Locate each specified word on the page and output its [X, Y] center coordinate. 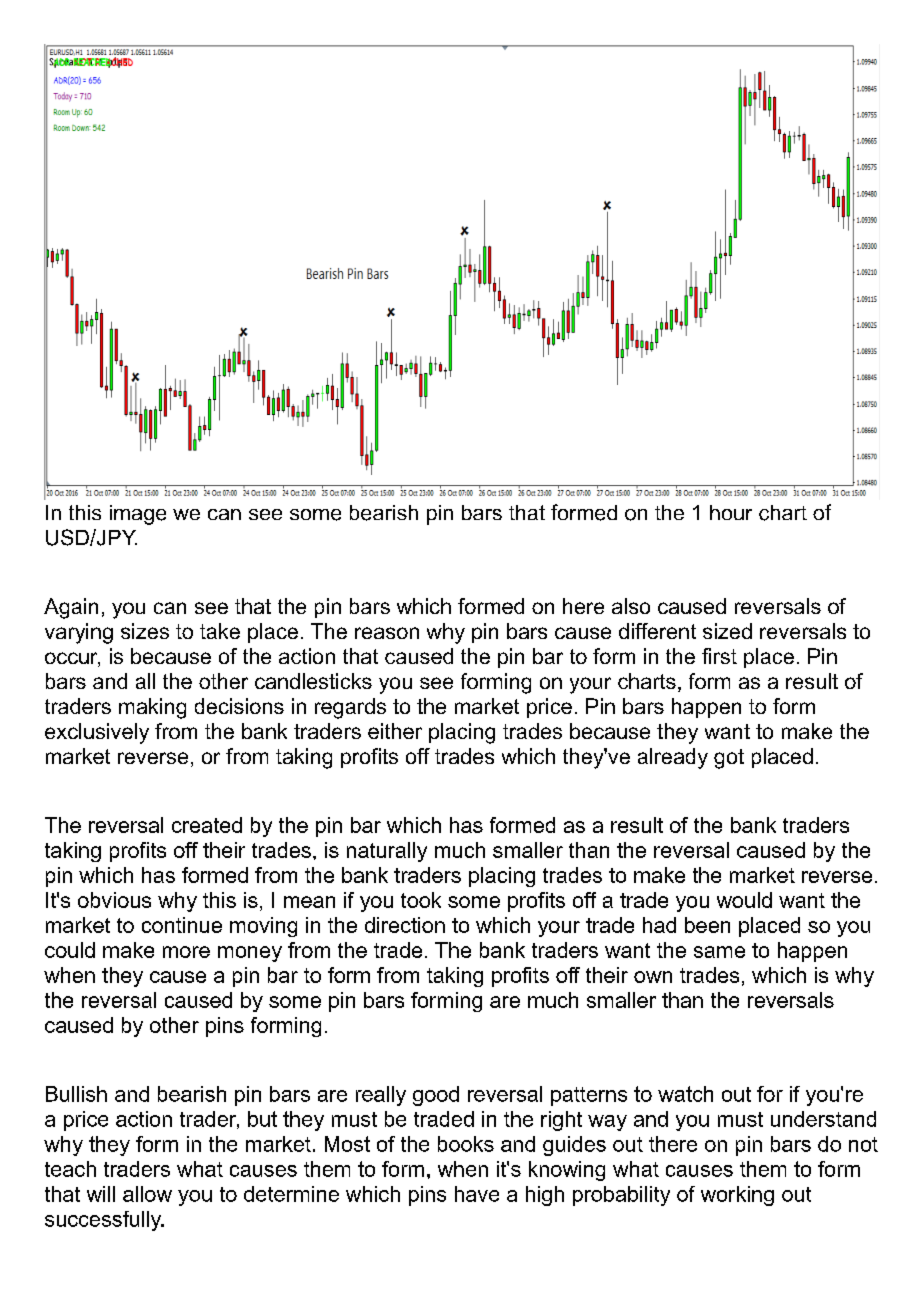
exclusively [97, 733]
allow [147, 1194]
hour [731, 512]
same [719, 952]
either [395, 731]
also [631, 606]
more [186, 952]
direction [405, 925]
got [729, 759]
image [138, 515]
